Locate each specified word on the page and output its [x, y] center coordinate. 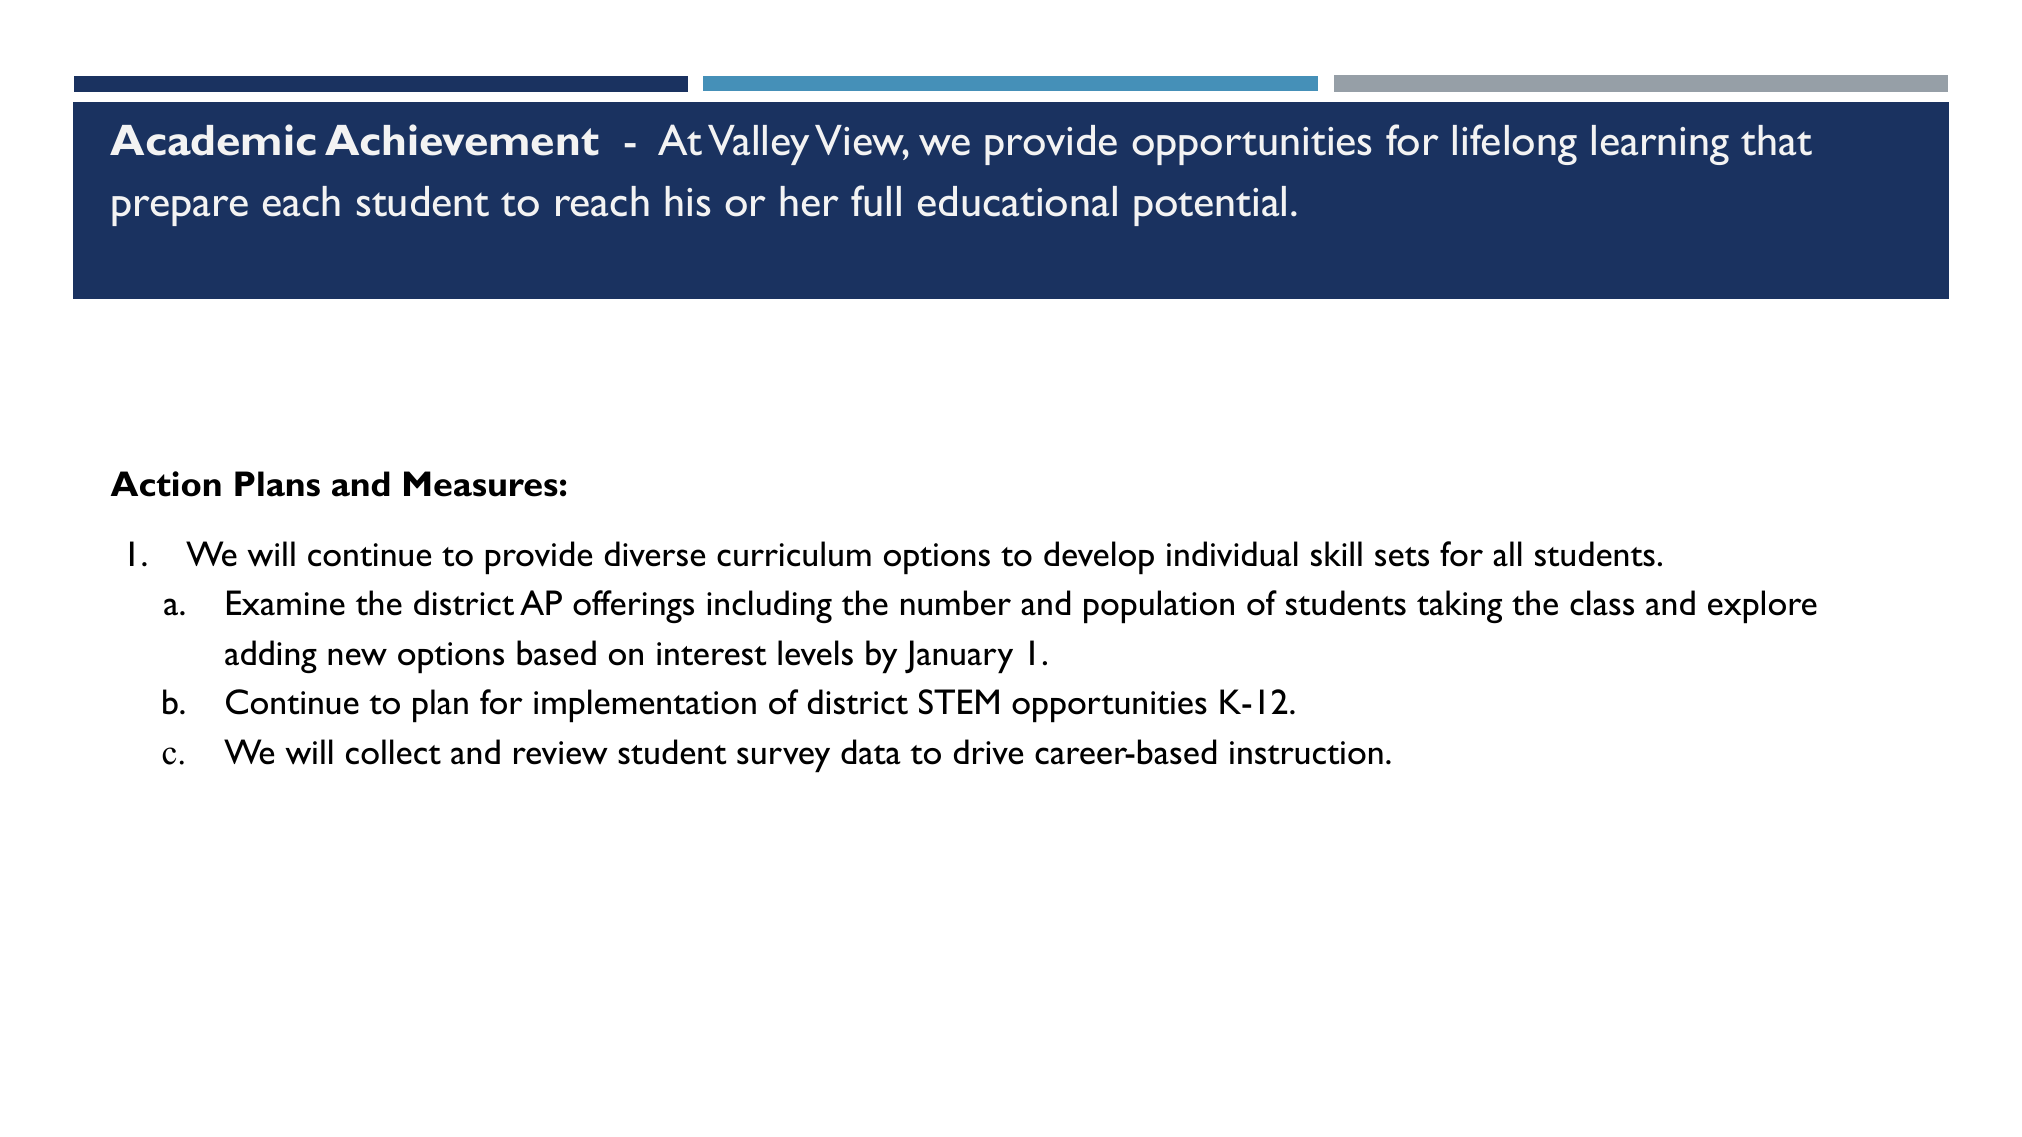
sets [1402, 557]
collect [393, 752]
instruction [1306, 753]
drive [988, 752]
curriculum [794, 554]
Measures [481, 484]
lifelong [1515, 144]
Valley [758, 145]
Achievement [462, 140]
